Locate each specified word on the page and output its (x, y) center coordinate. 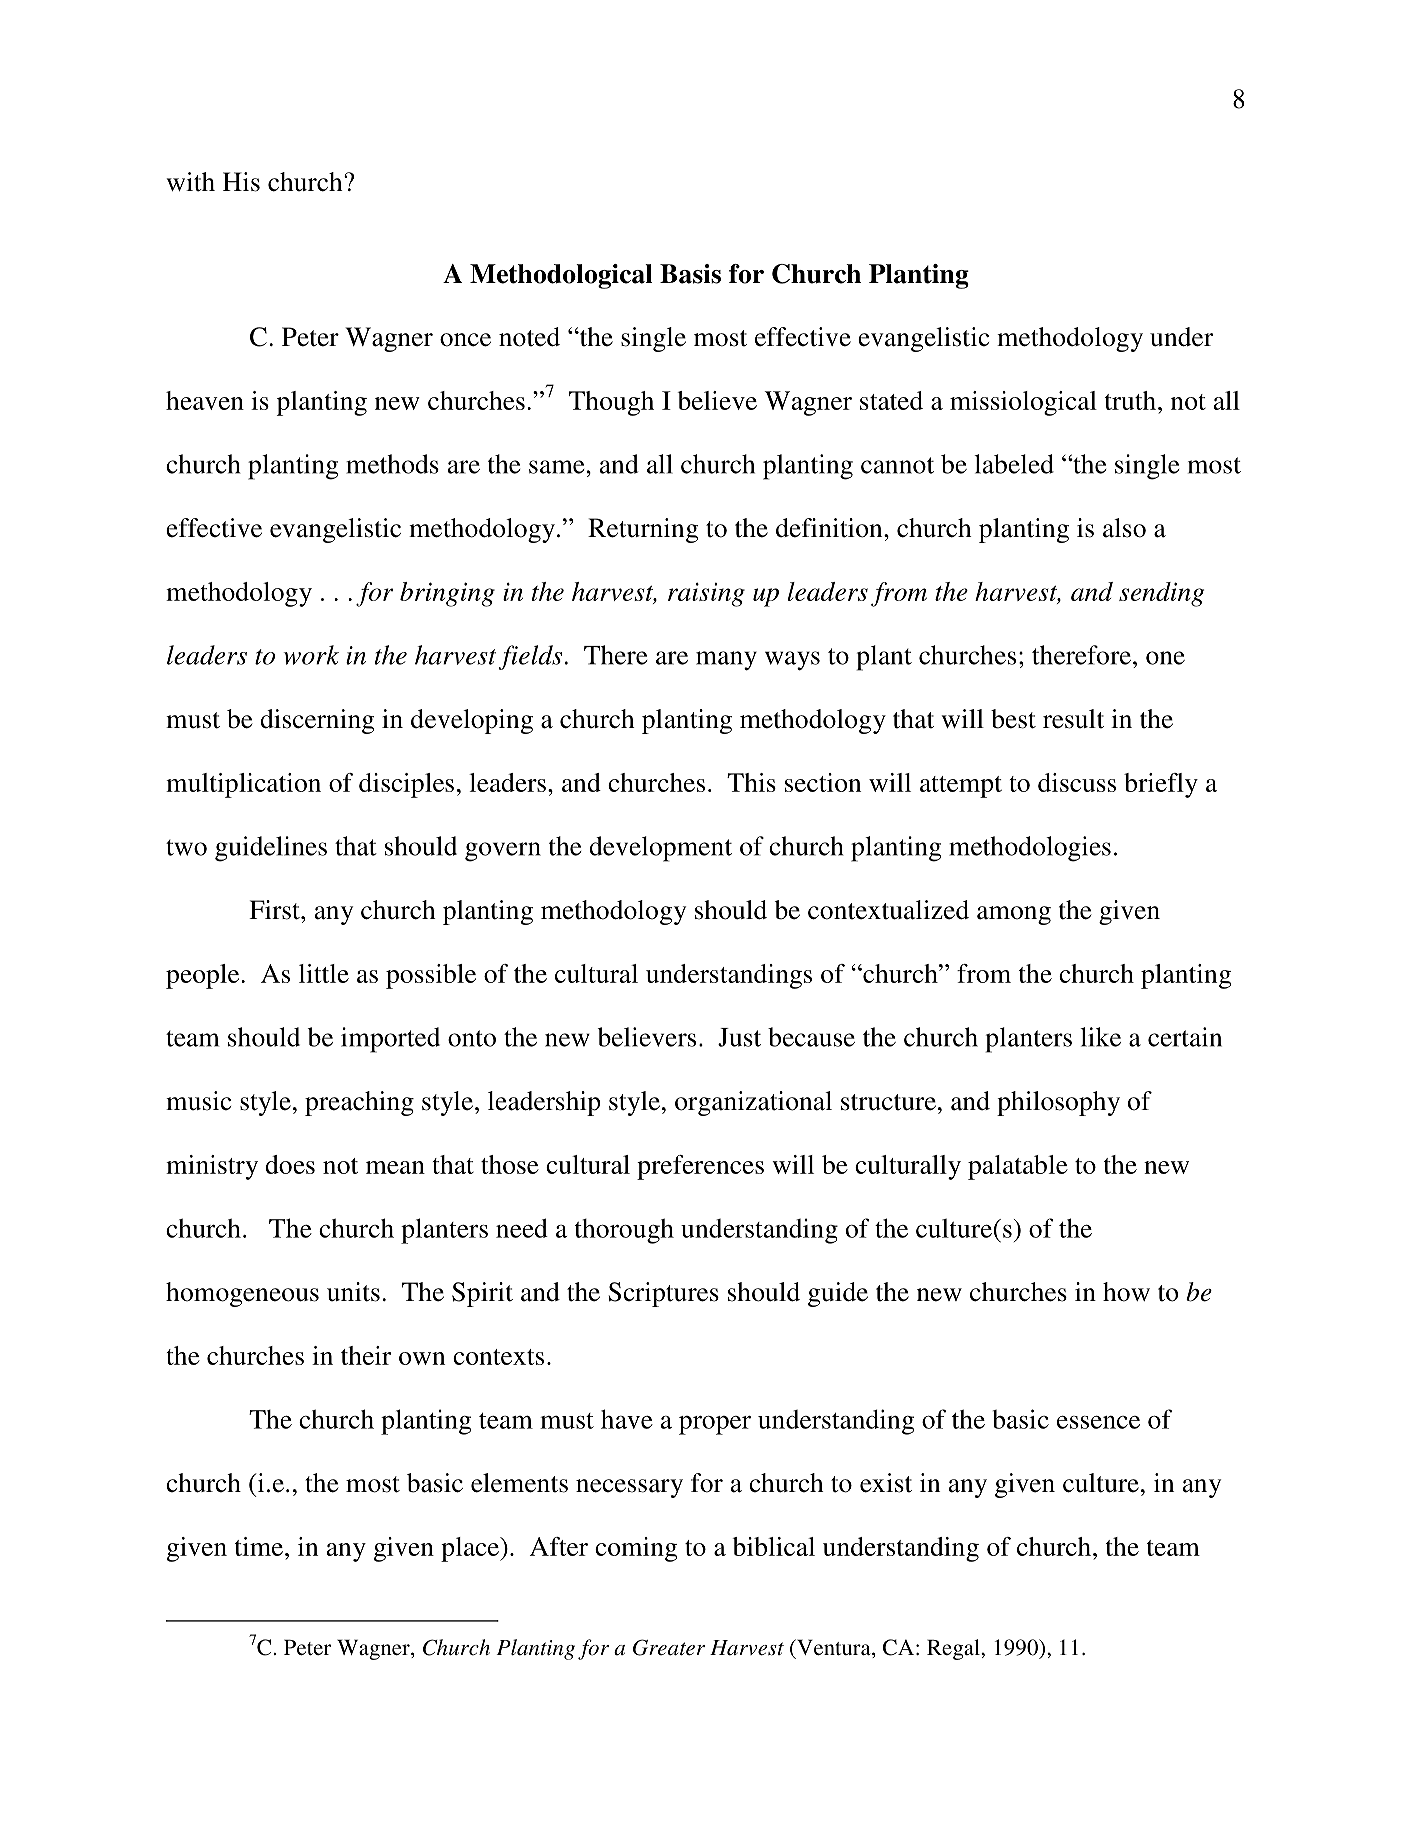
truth (1132, 400)
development (660, 849)
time (260, 1546)
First (275, 910)
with (191, 182)
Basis (690, 274)
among (1014, 915)
